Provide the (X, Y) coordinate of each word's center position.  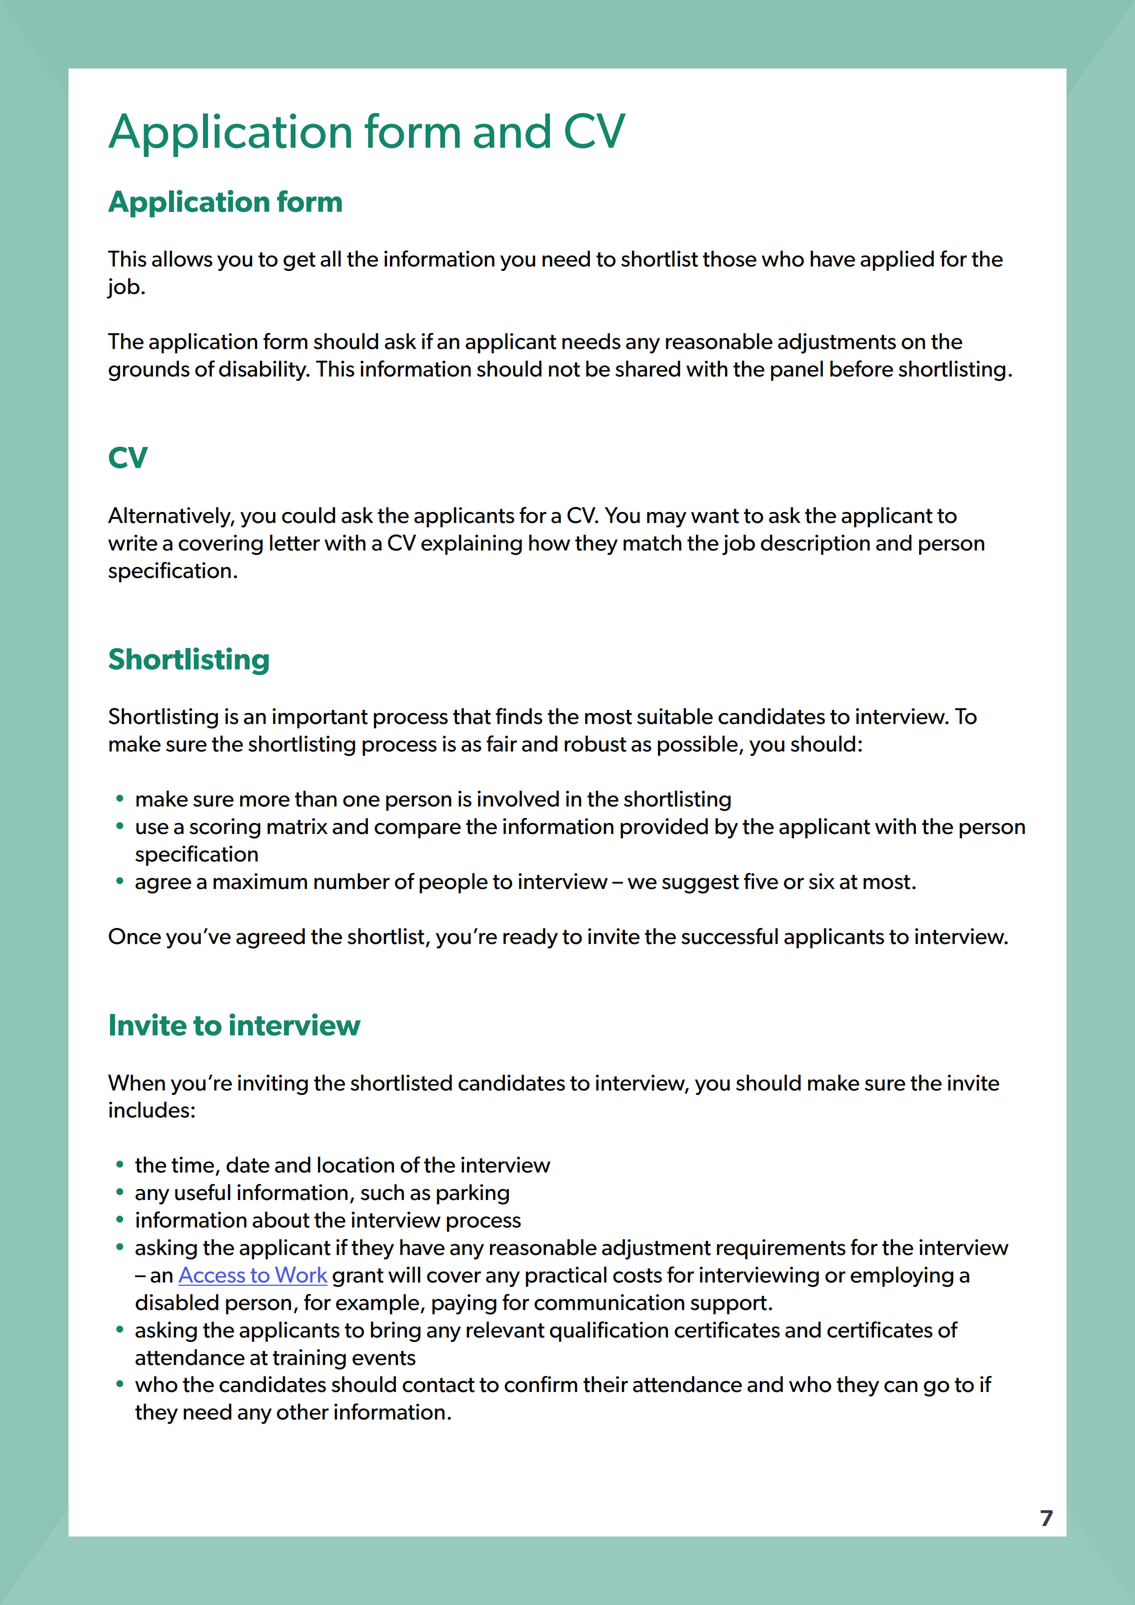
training (309, 1359)
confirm (540, 1384)
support (729, 1305)
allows (182, 258)
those (730, 258)
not (564, 369)
